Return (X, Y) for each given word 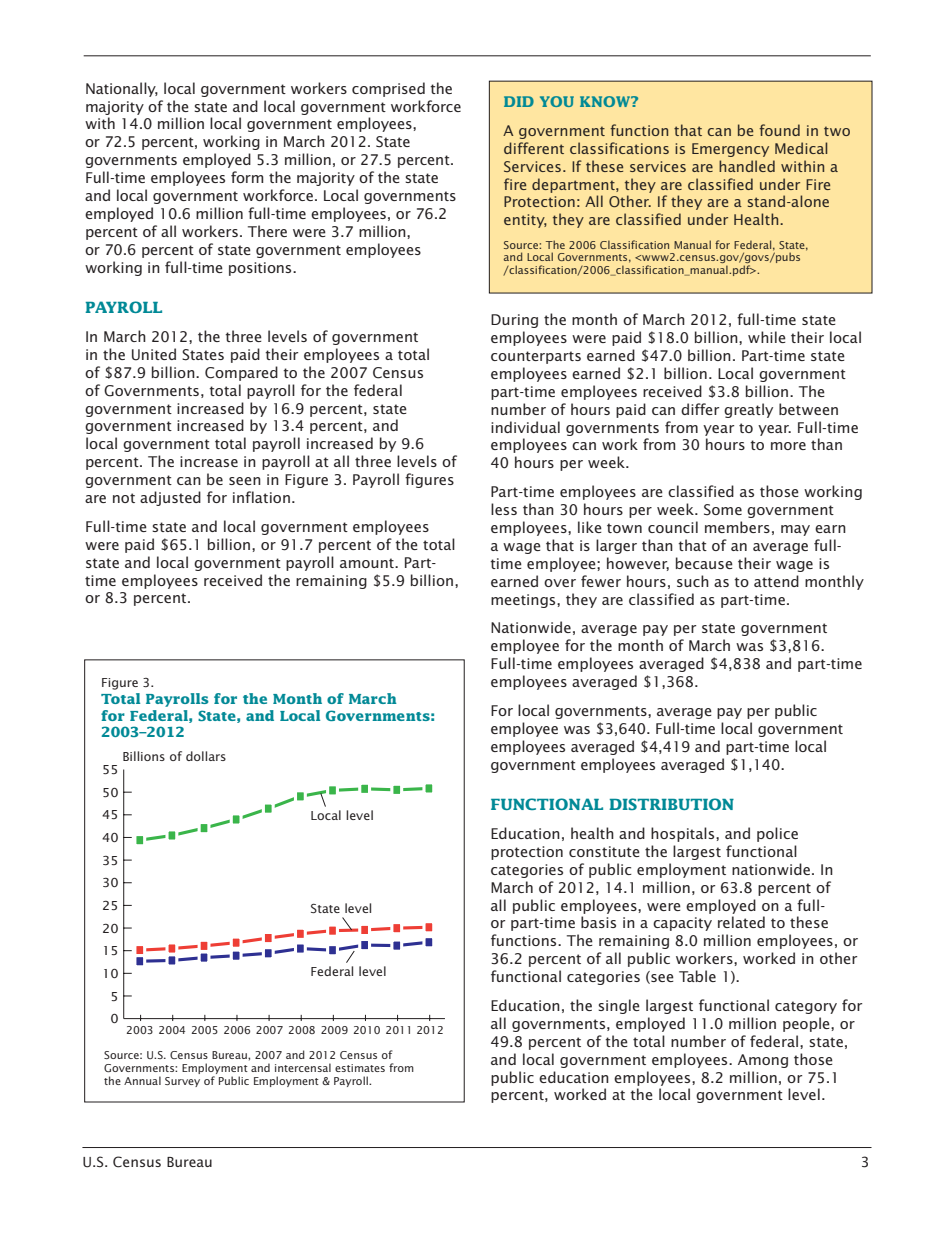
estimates (360, 1068)
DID (519, 101)
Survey (182, 1082)
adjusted (170, 498)
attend (776, 581)
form (247, 177)
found (779, 130)
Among (763, 1061)
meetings (524, 601)
